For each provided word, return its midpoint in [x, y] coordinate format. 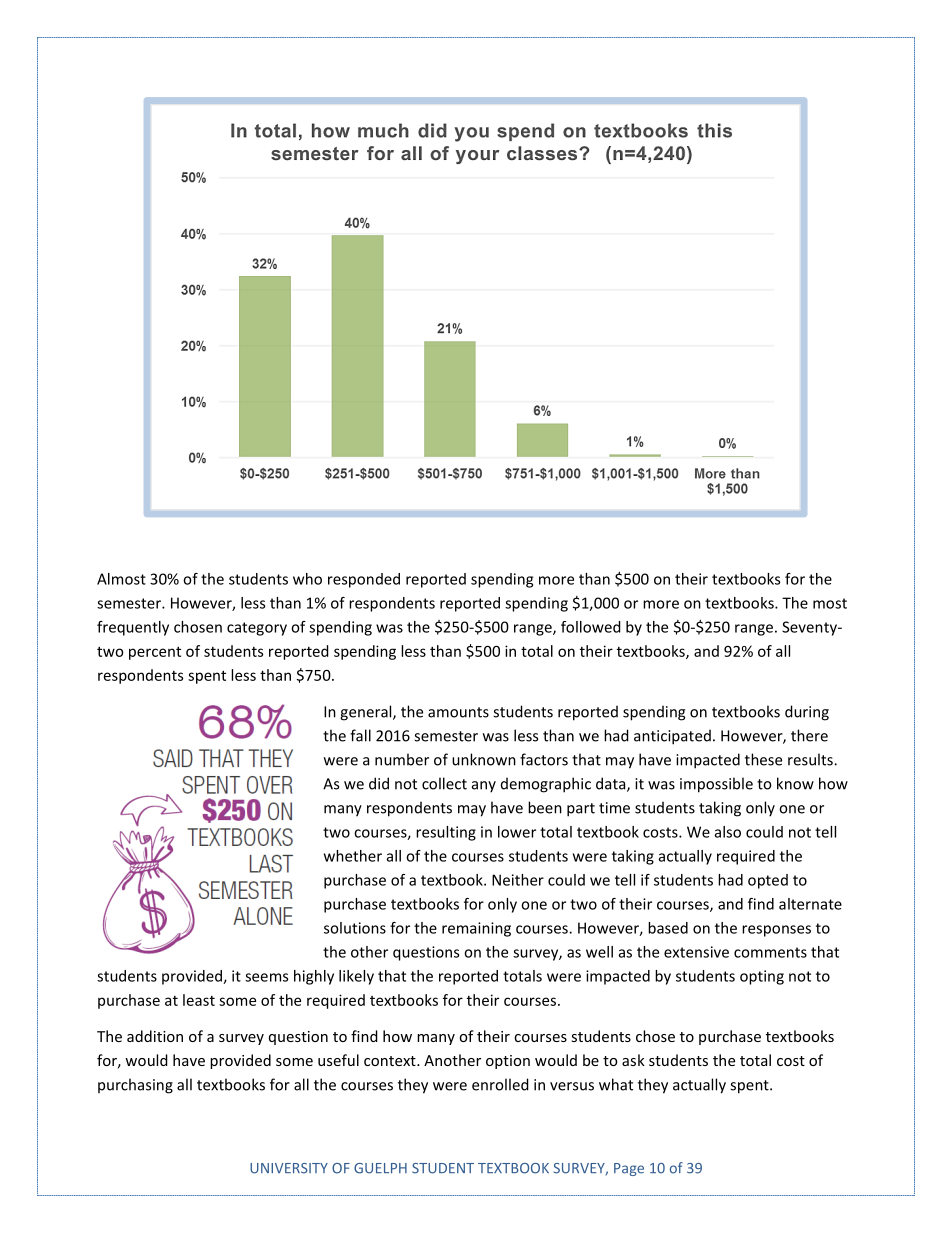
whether [353, 856]
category [257, 629]
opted [768, 881]
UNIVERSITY [289, 1168]
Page [629, 1169]
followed [591, 627]
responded [364, 580]
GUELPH [380, 1168]
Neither [518, 880]
